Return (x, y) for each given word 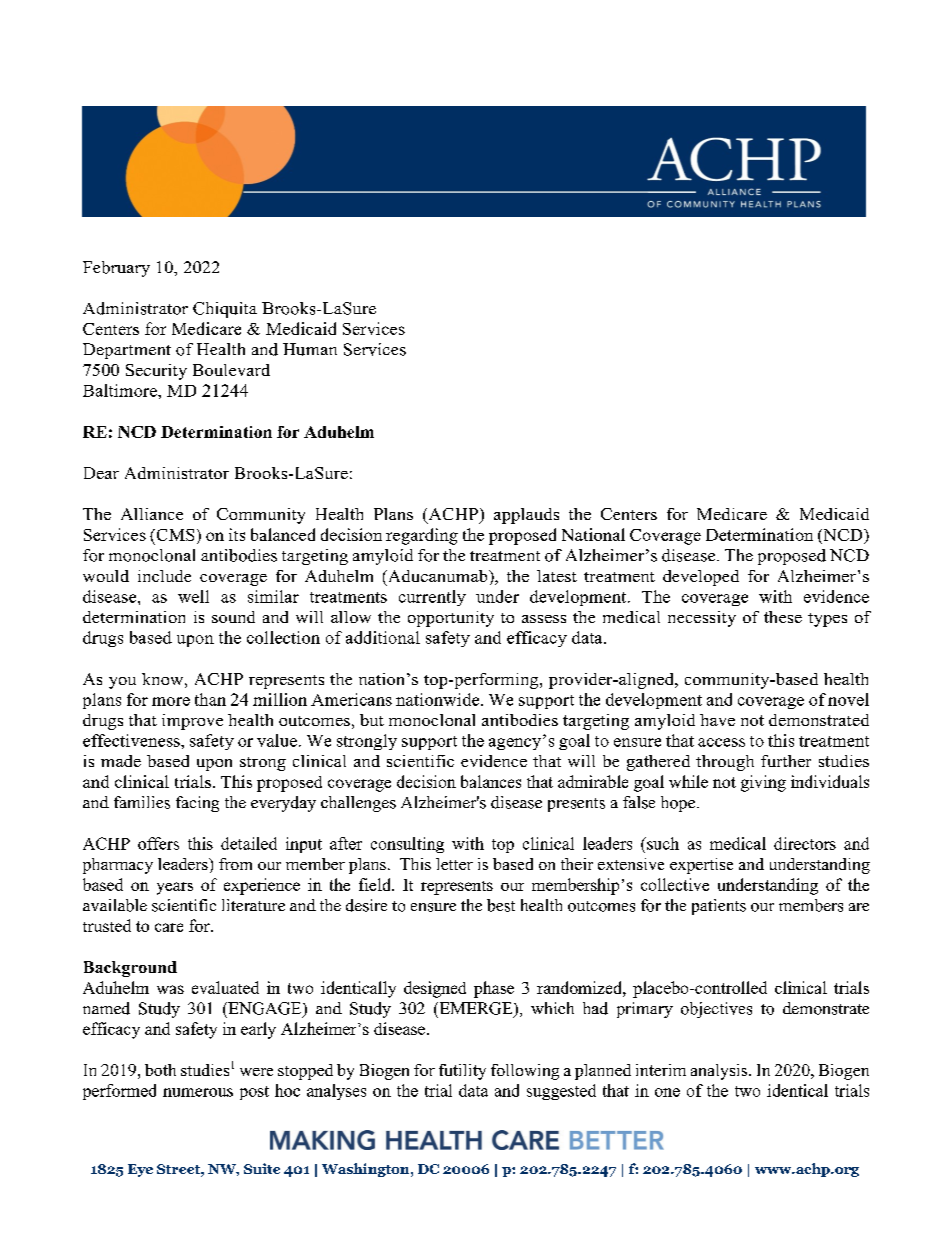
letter (454, 864)
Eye (140, 1170)
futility (462, 1072)
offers (158, 843)
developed (701, 578)
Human (310, 349)
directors (805, 843)
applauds (526, 516)
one (667, 1092)
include (164, 576)
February (116, 269)
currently (432, 598)
